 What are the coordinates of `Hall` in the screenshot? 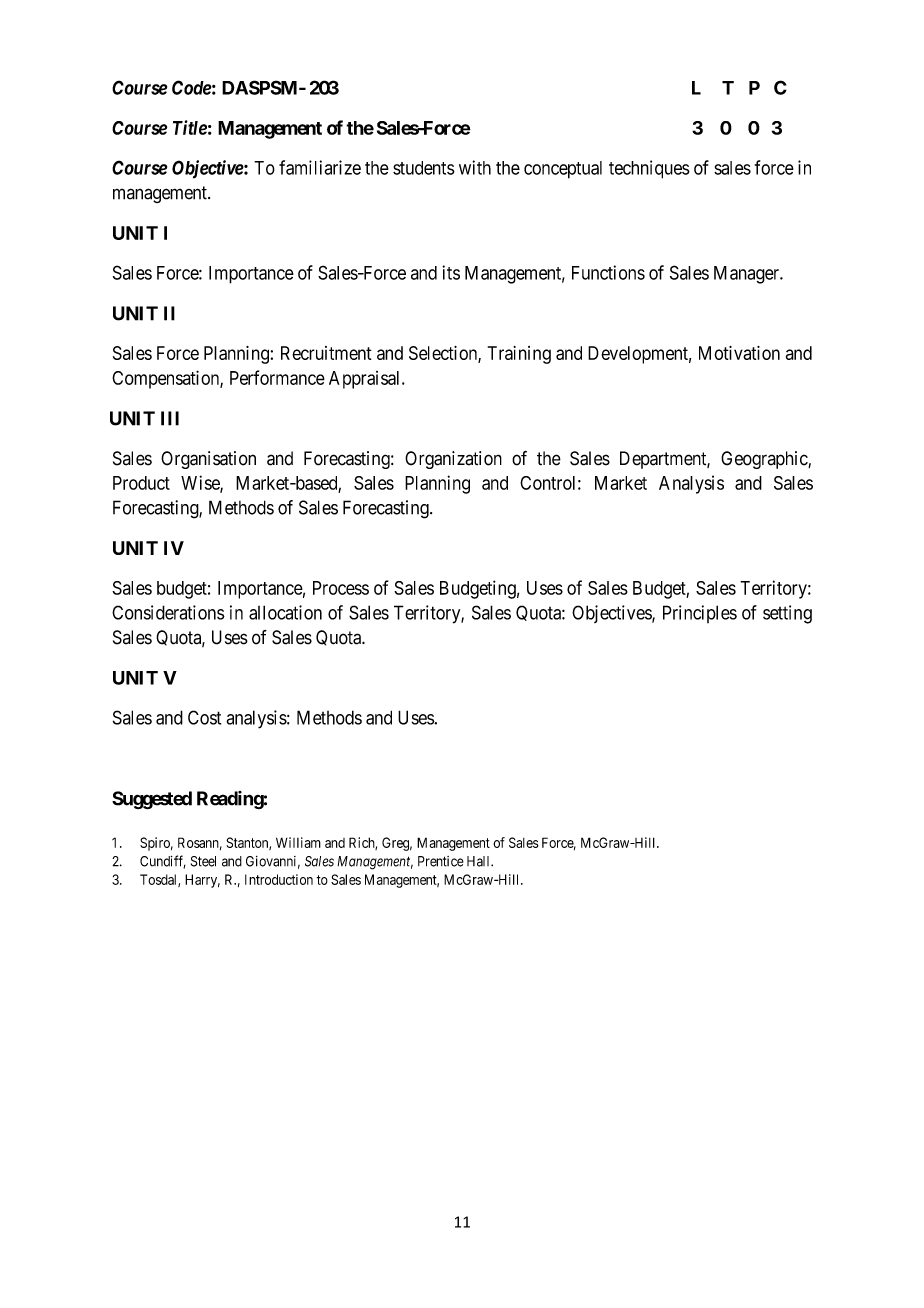 It's located at (480, 861).
